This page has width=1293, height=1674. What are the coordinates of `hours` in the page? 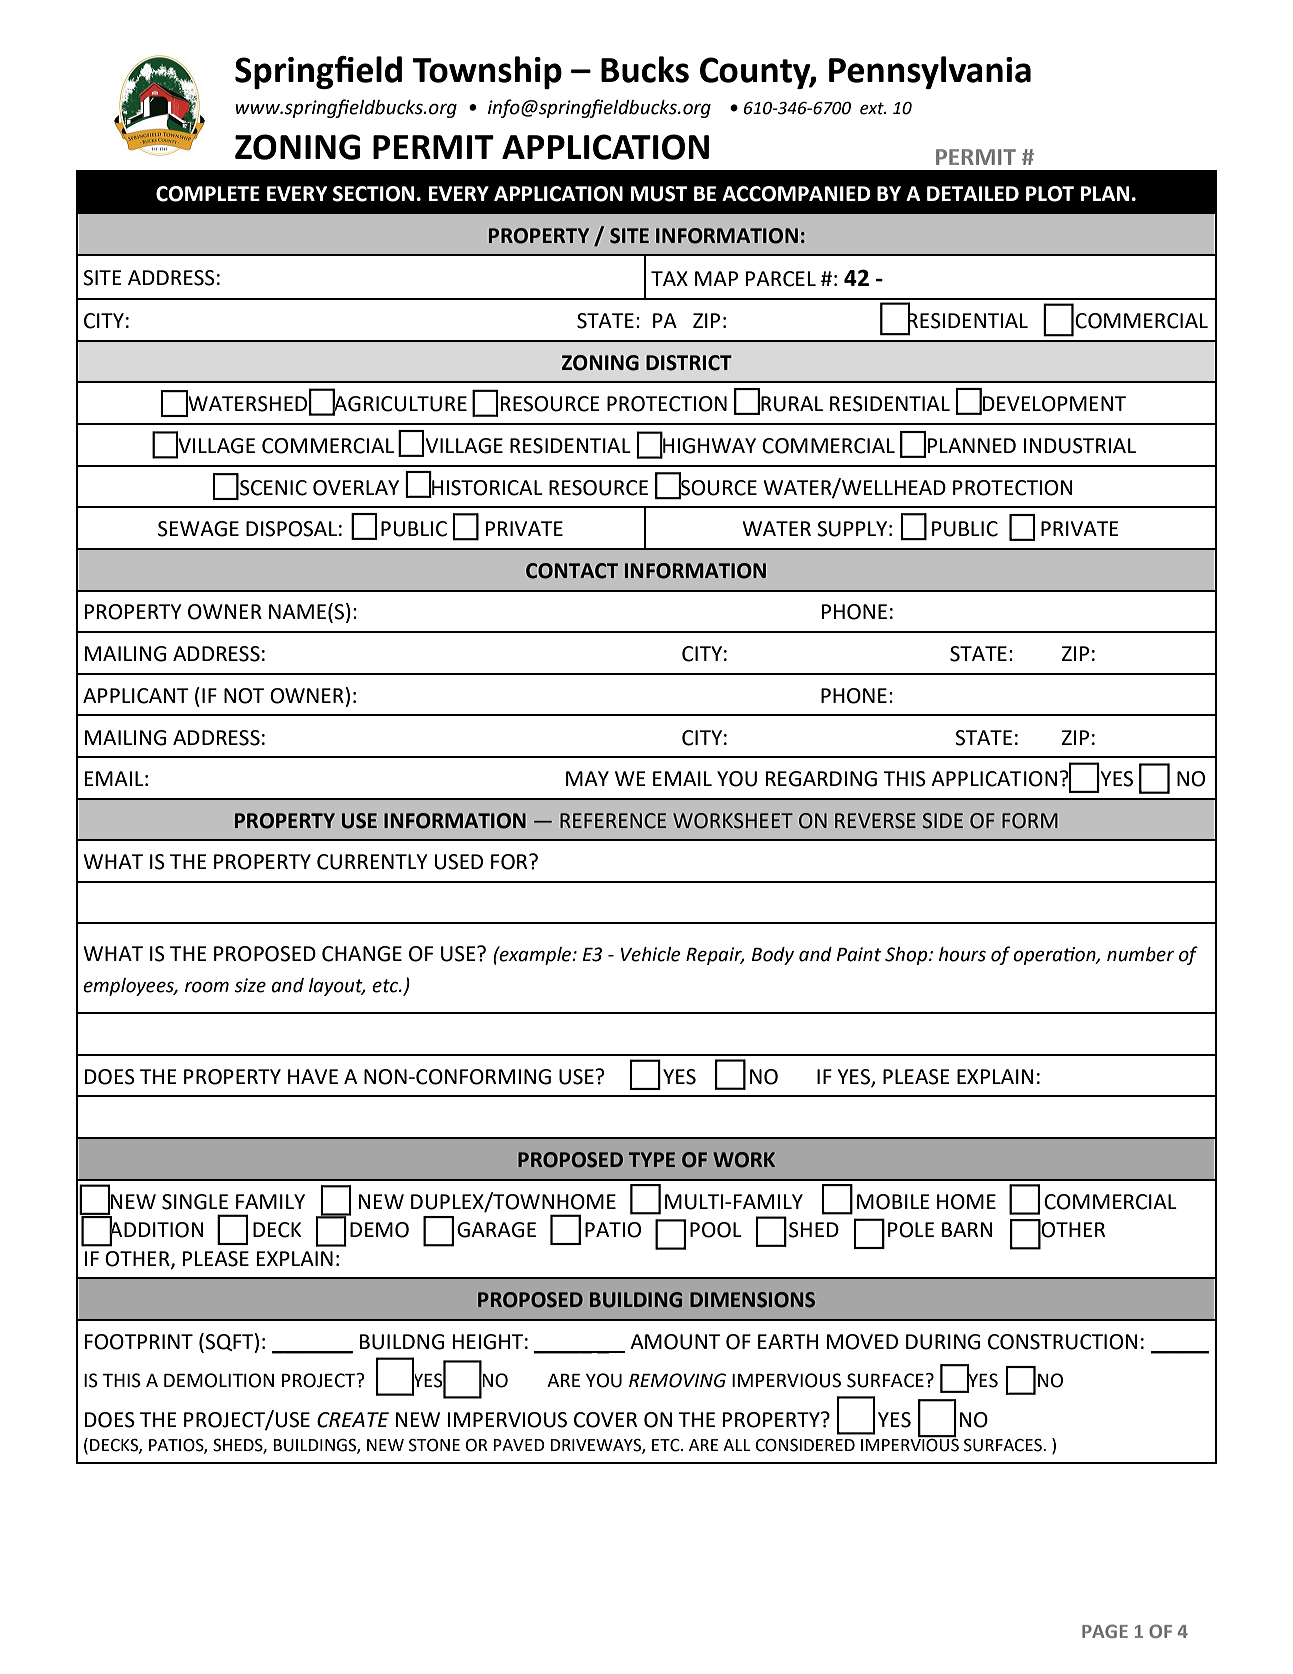 It's located at (962, 954).
